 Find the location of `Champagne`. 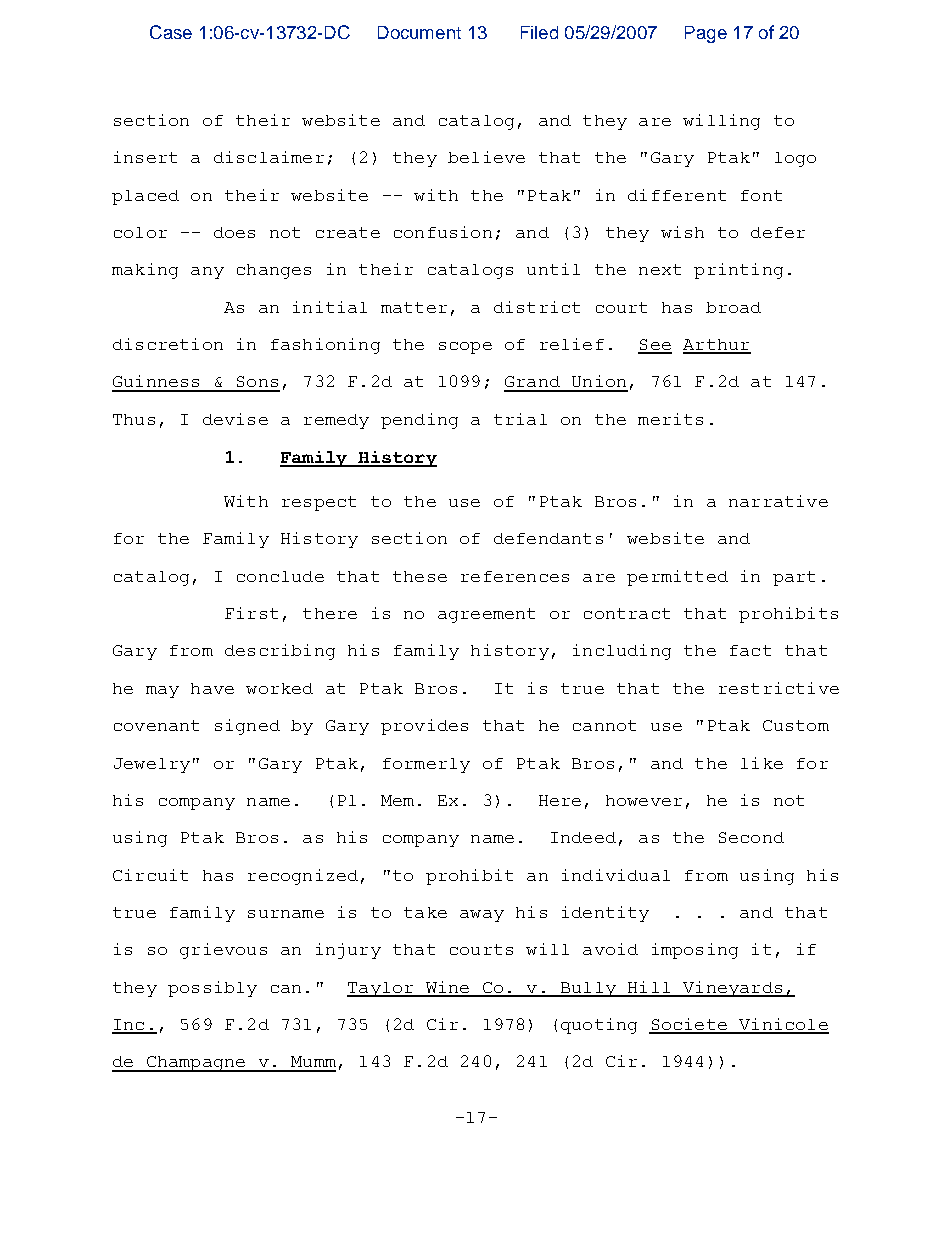

Champagne is located at coordinates (195, 1064).
